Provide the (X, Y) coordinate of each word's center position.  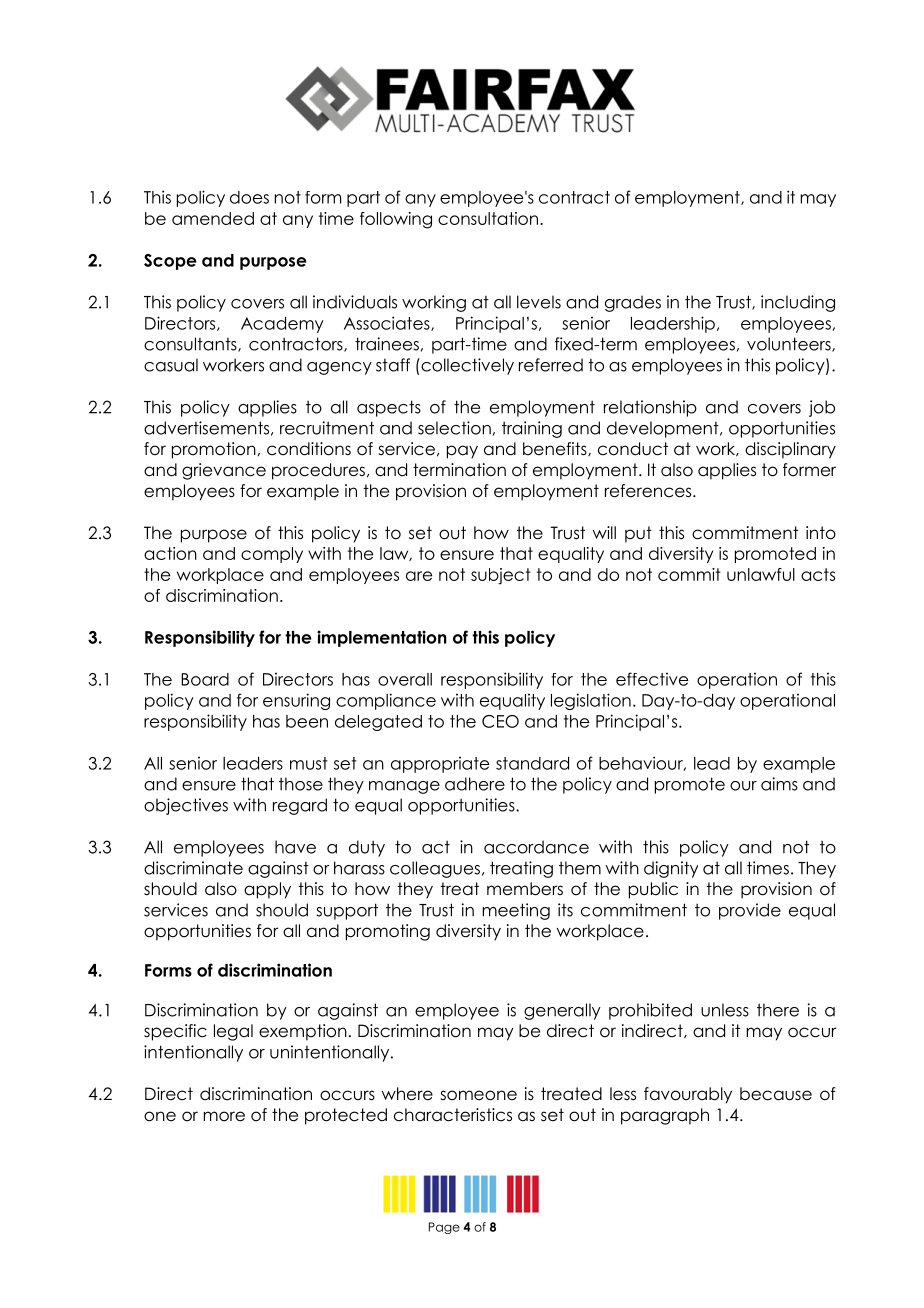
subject (501, 576)
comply (272, 555)
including (798, 303)
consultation (488, 218)
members (525, 889)
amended (213, 218)
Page (444, 1228)
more (224, 1116)
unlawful (761, 574)
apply (267, 890)
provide (750, 911)
